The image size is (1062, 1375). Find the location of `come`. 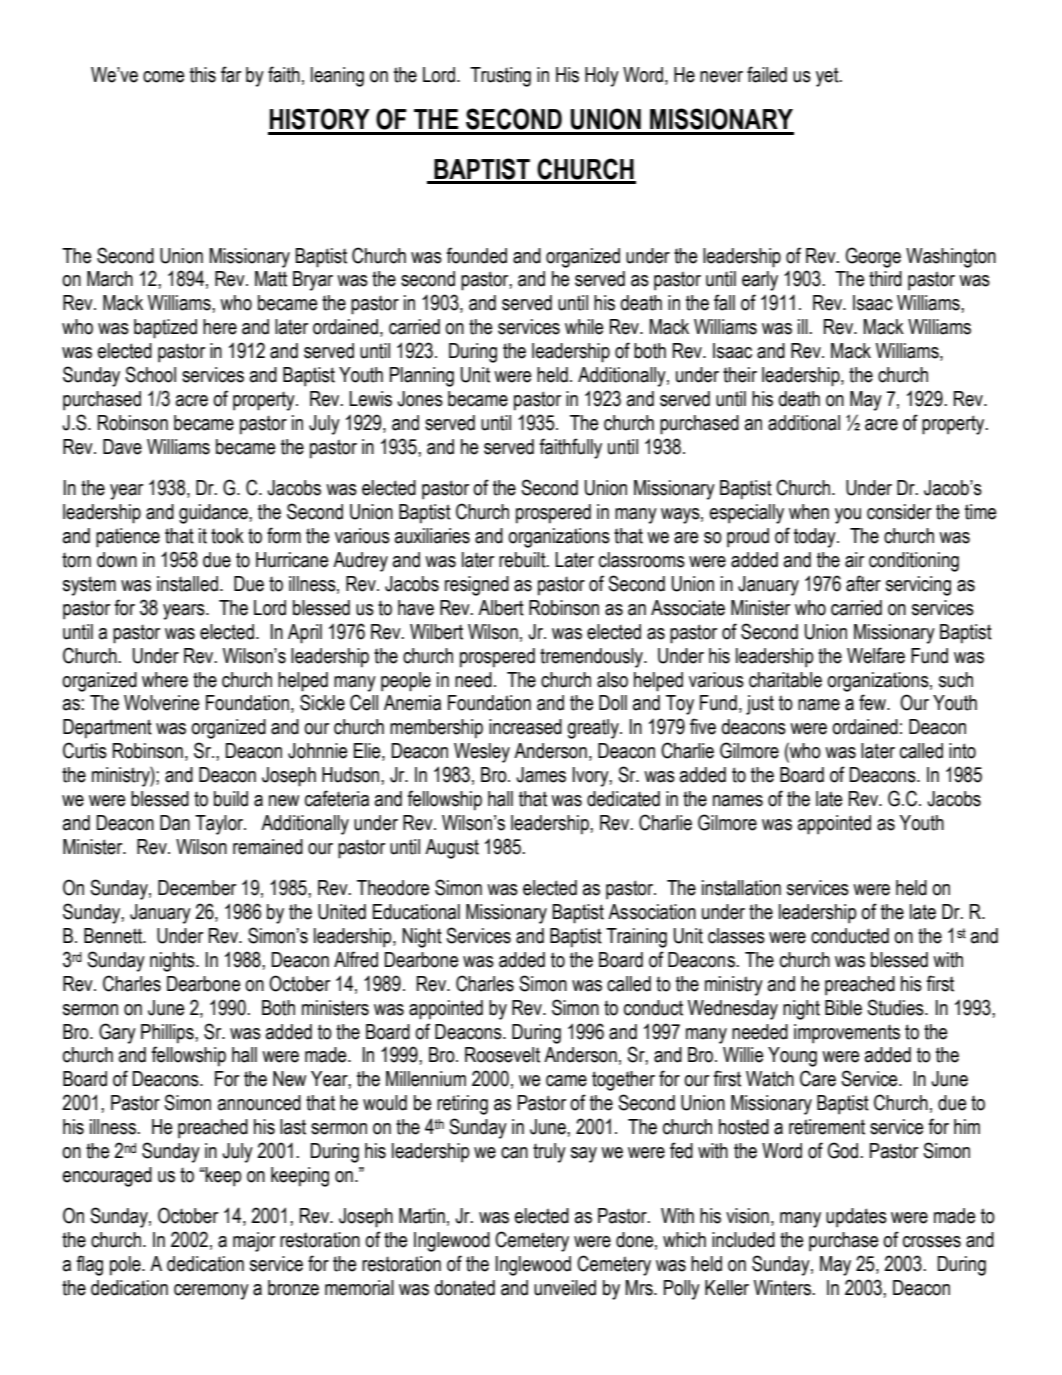

come is located at coordinates (164, 77).
